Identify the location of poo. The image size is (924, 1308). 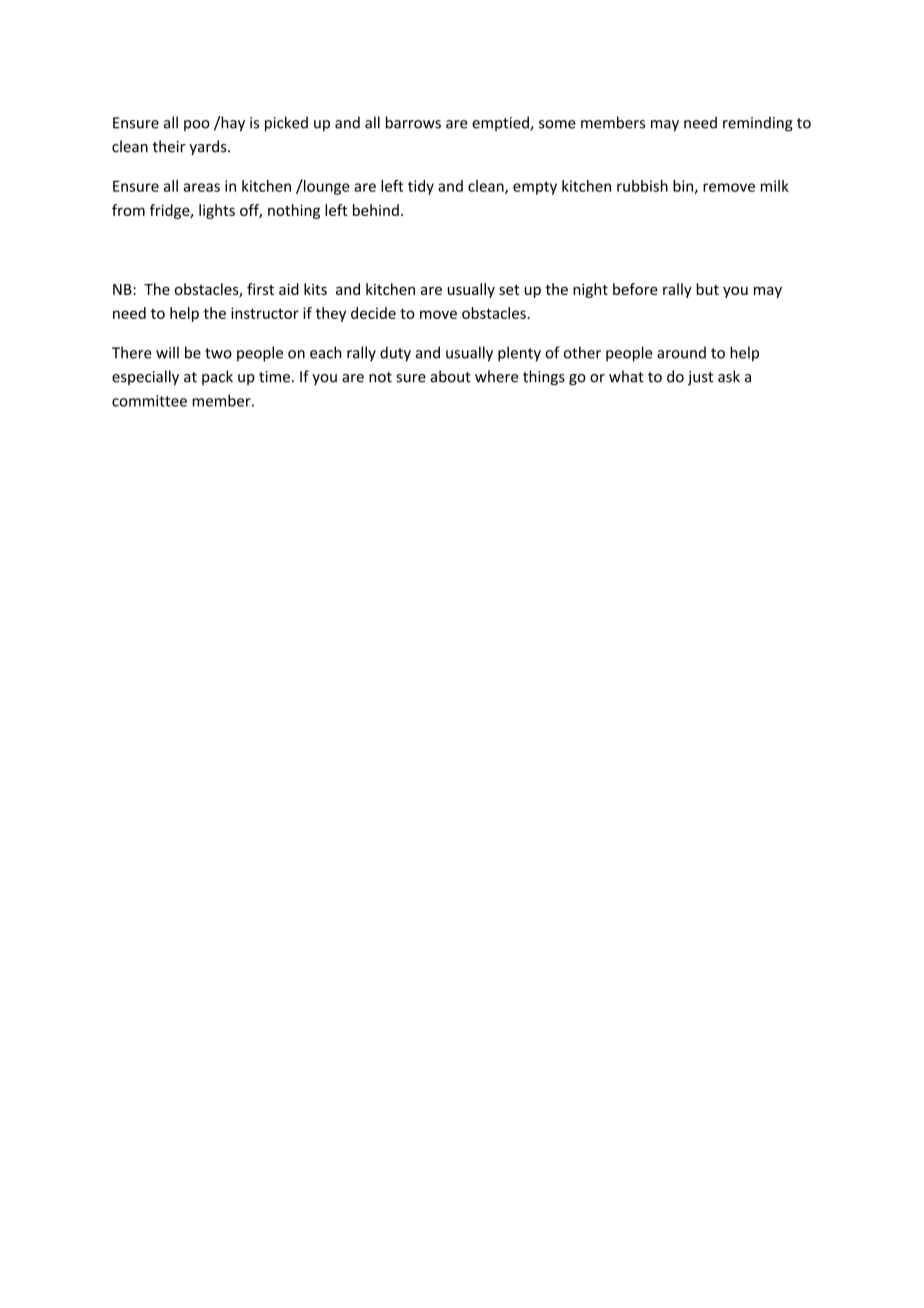
(197, 126).
